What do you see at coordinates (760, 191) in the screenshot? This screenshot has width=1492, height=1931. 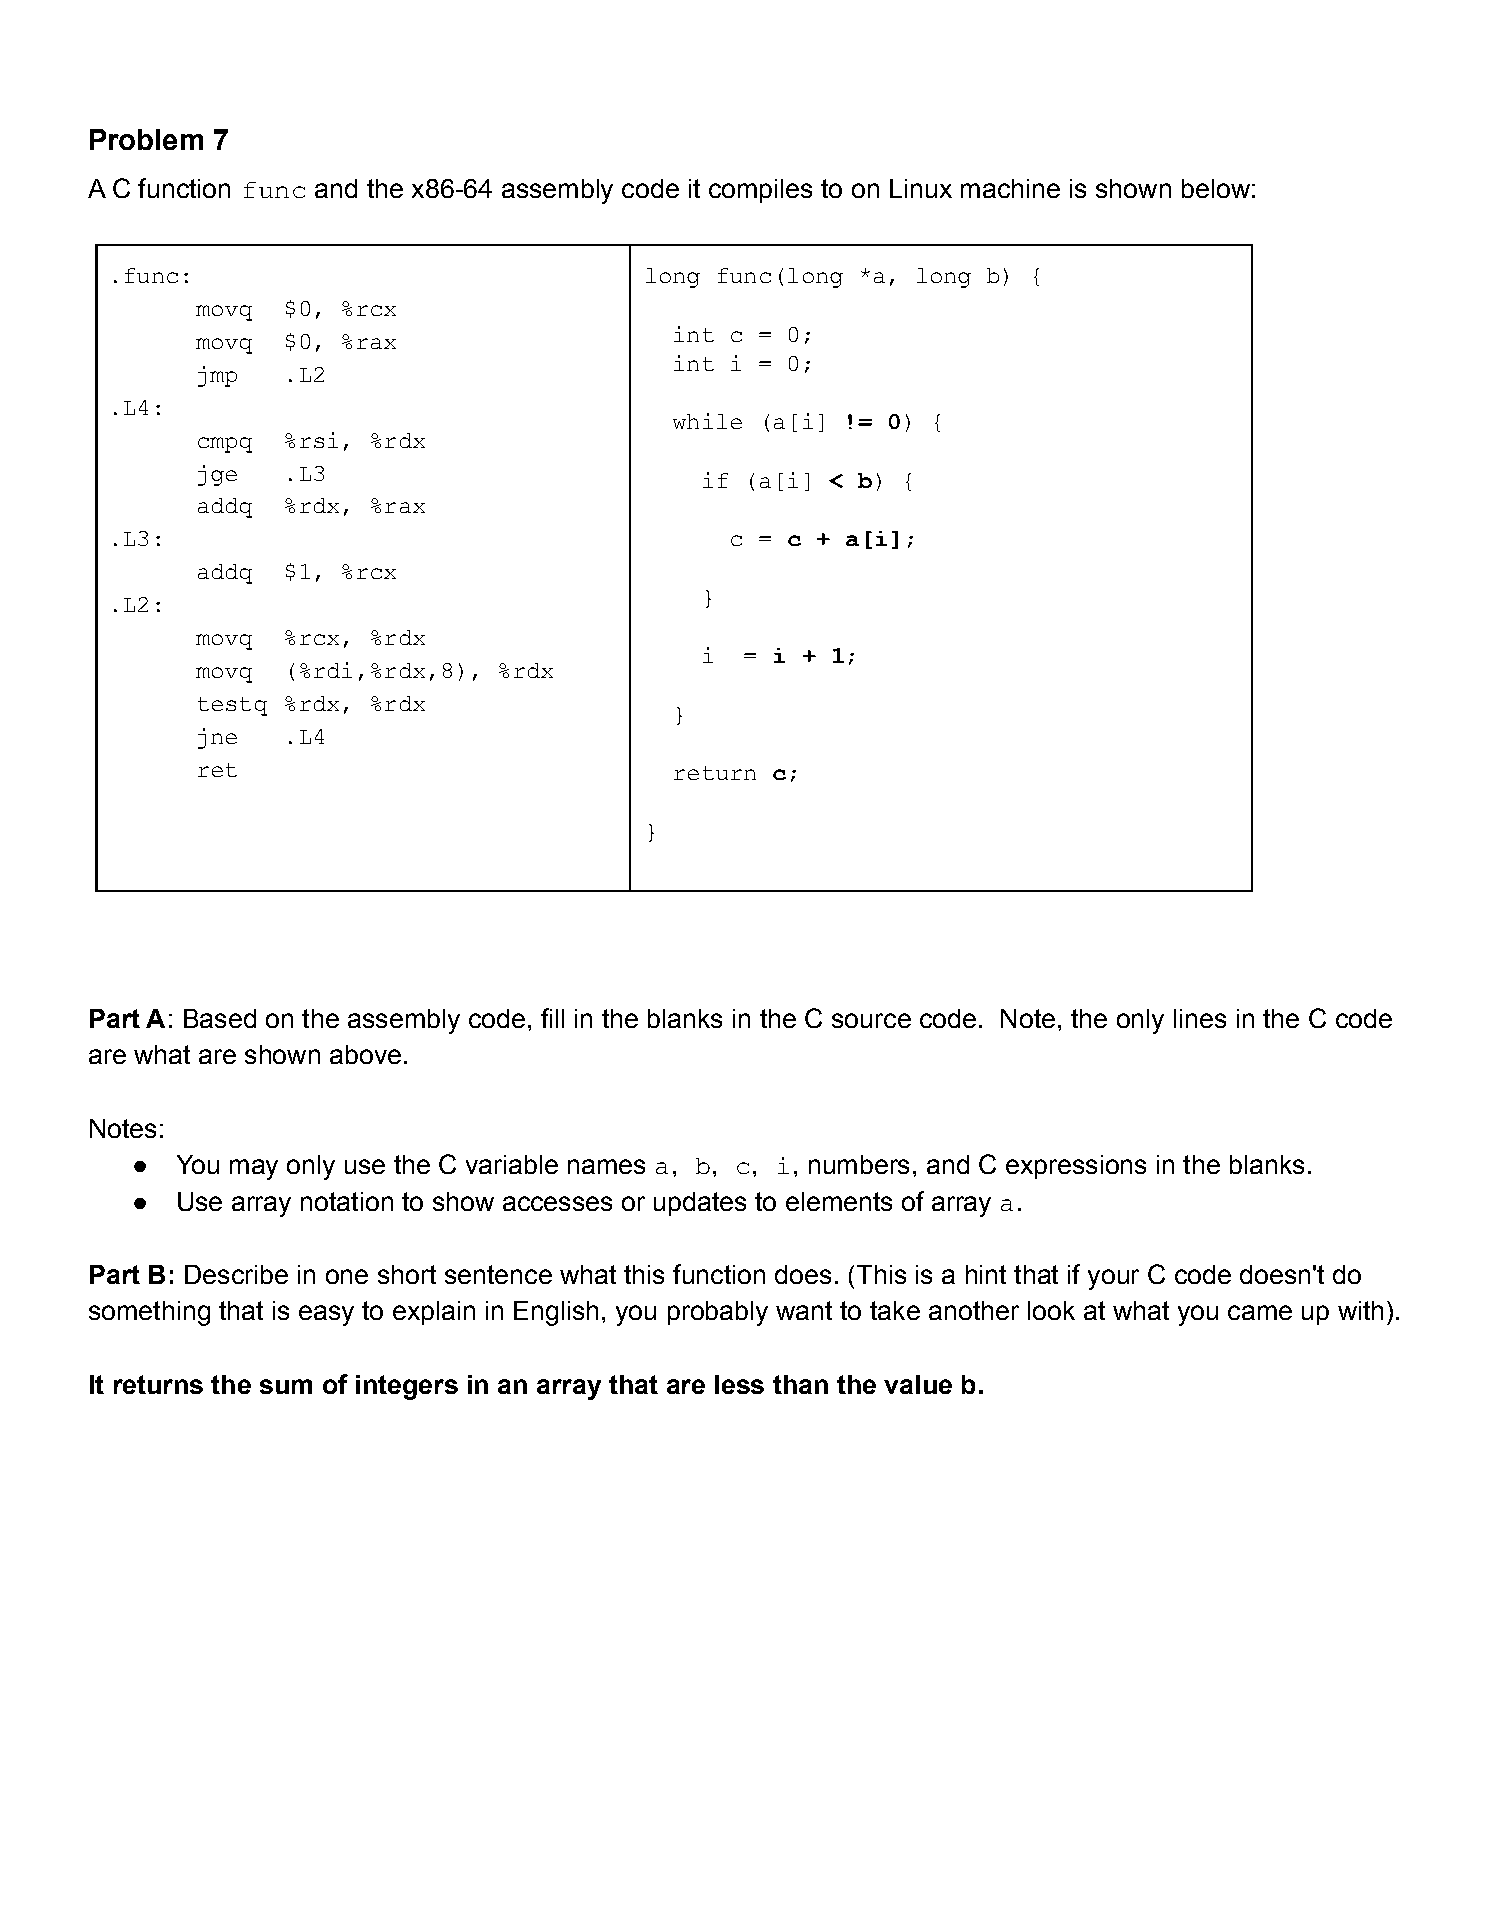 I see `compiles` at bounding box center [760, 191].
